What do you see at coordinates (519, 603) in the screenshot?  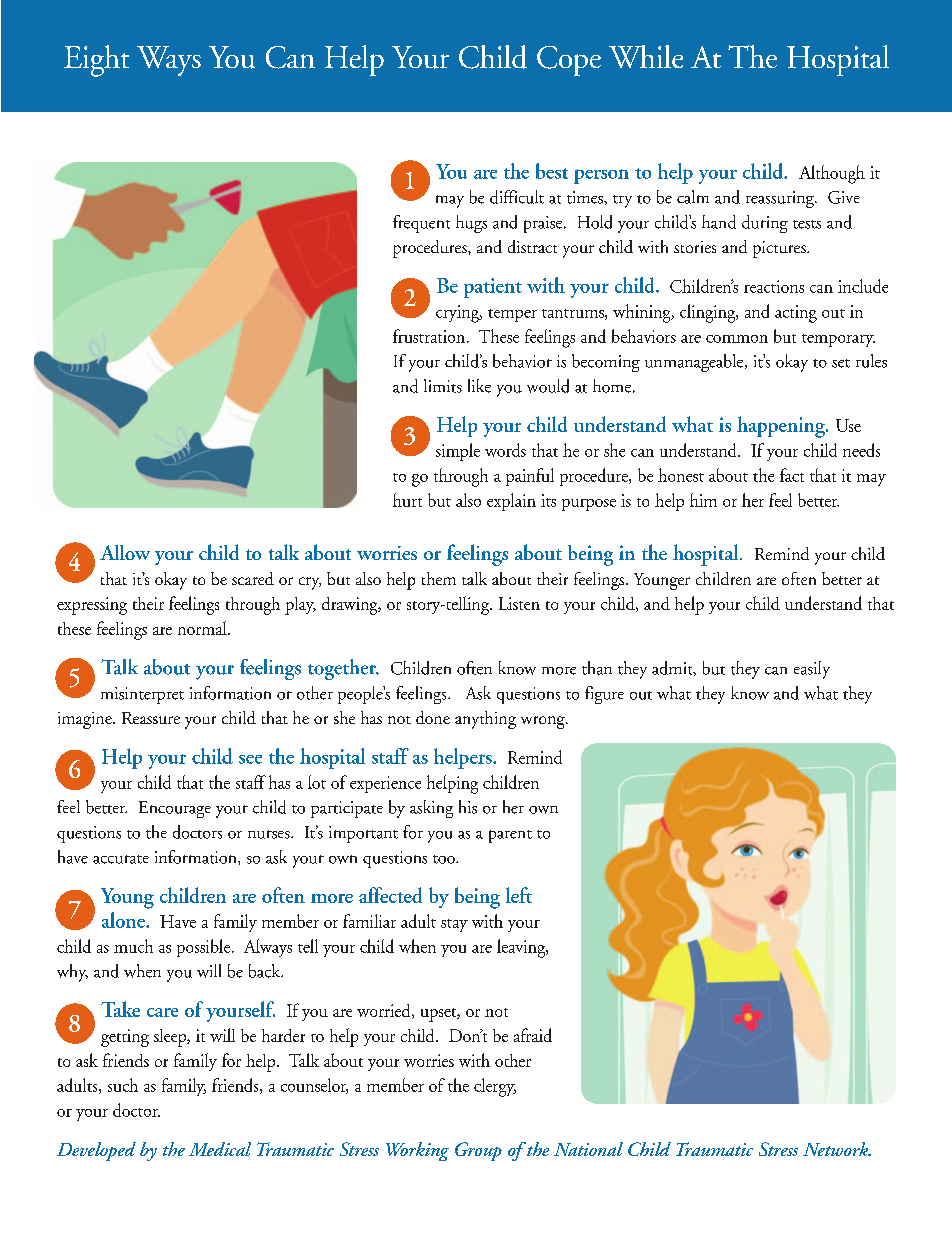 I see `Listen` at bounding box center [519, 603].
